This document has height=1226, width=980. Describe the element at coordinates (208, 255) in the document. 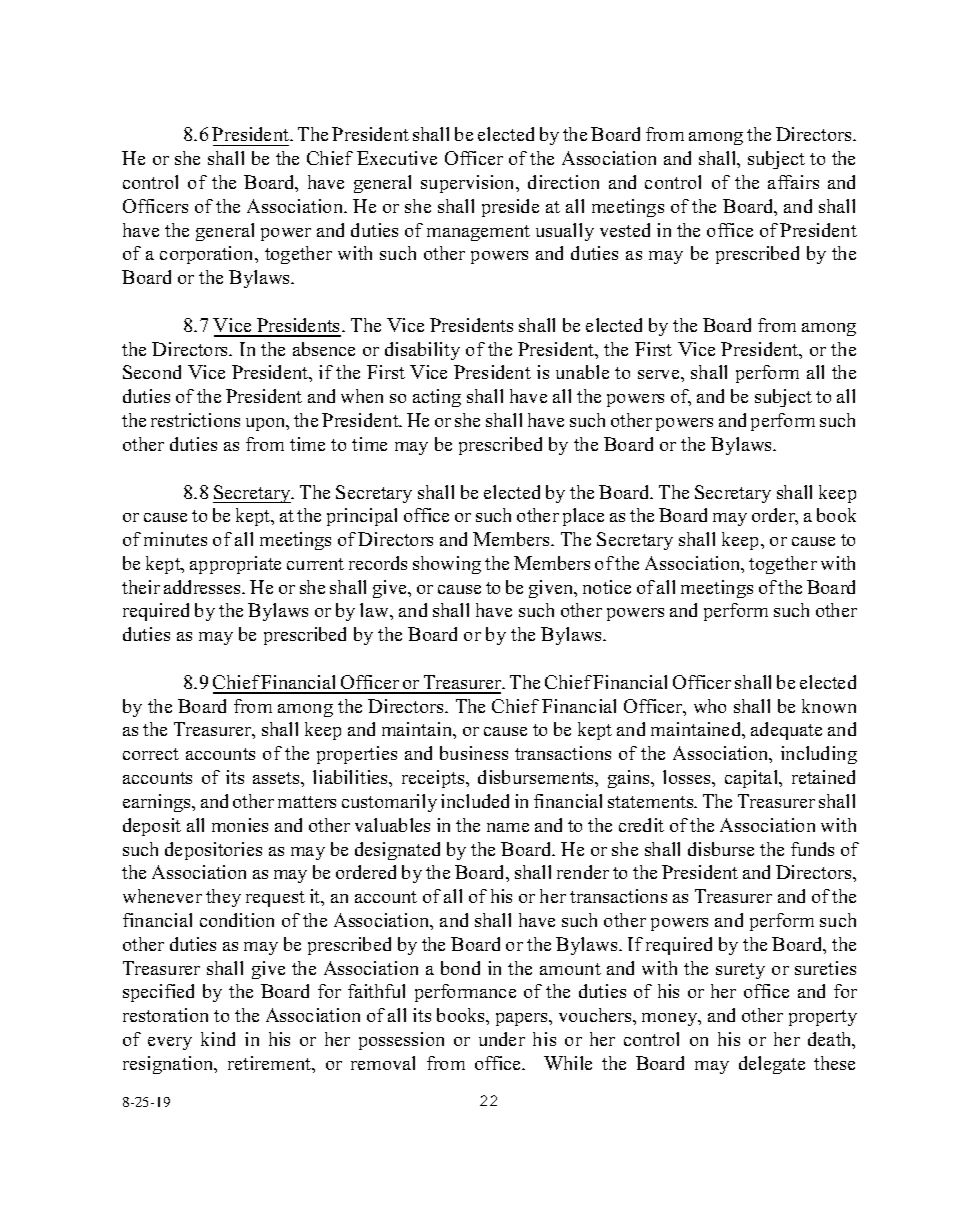

I see `corporation` at that location.
